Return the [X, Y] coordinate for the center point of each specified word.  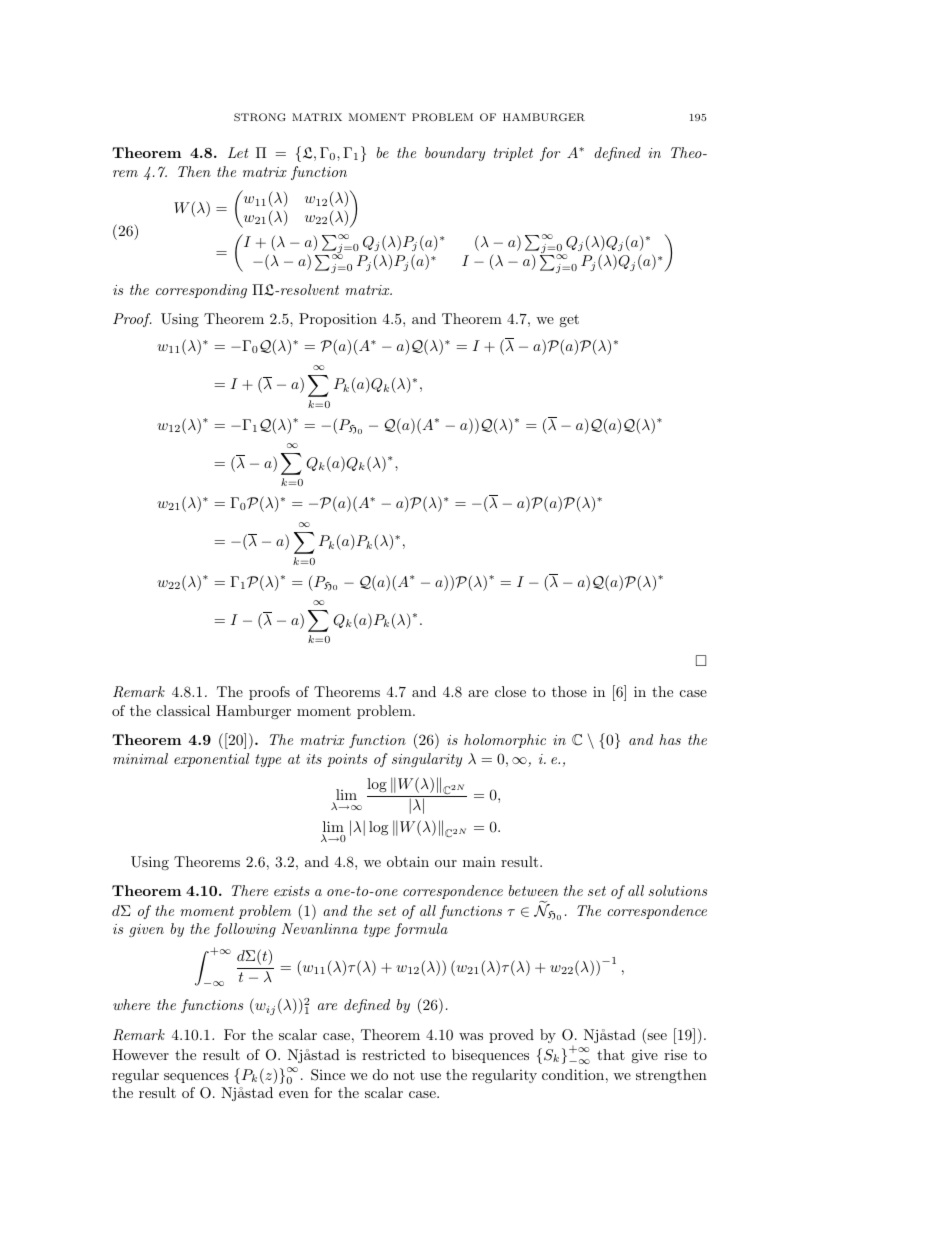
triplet [513, 154]
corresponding [201, 291]
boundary [455, 154]
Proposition [338, 320]
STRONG [260, 117]
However [140, 1054]
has [670, 739]
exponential [211, 760]
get [569, 320]
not [404, 1075]
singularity [427, 760]
